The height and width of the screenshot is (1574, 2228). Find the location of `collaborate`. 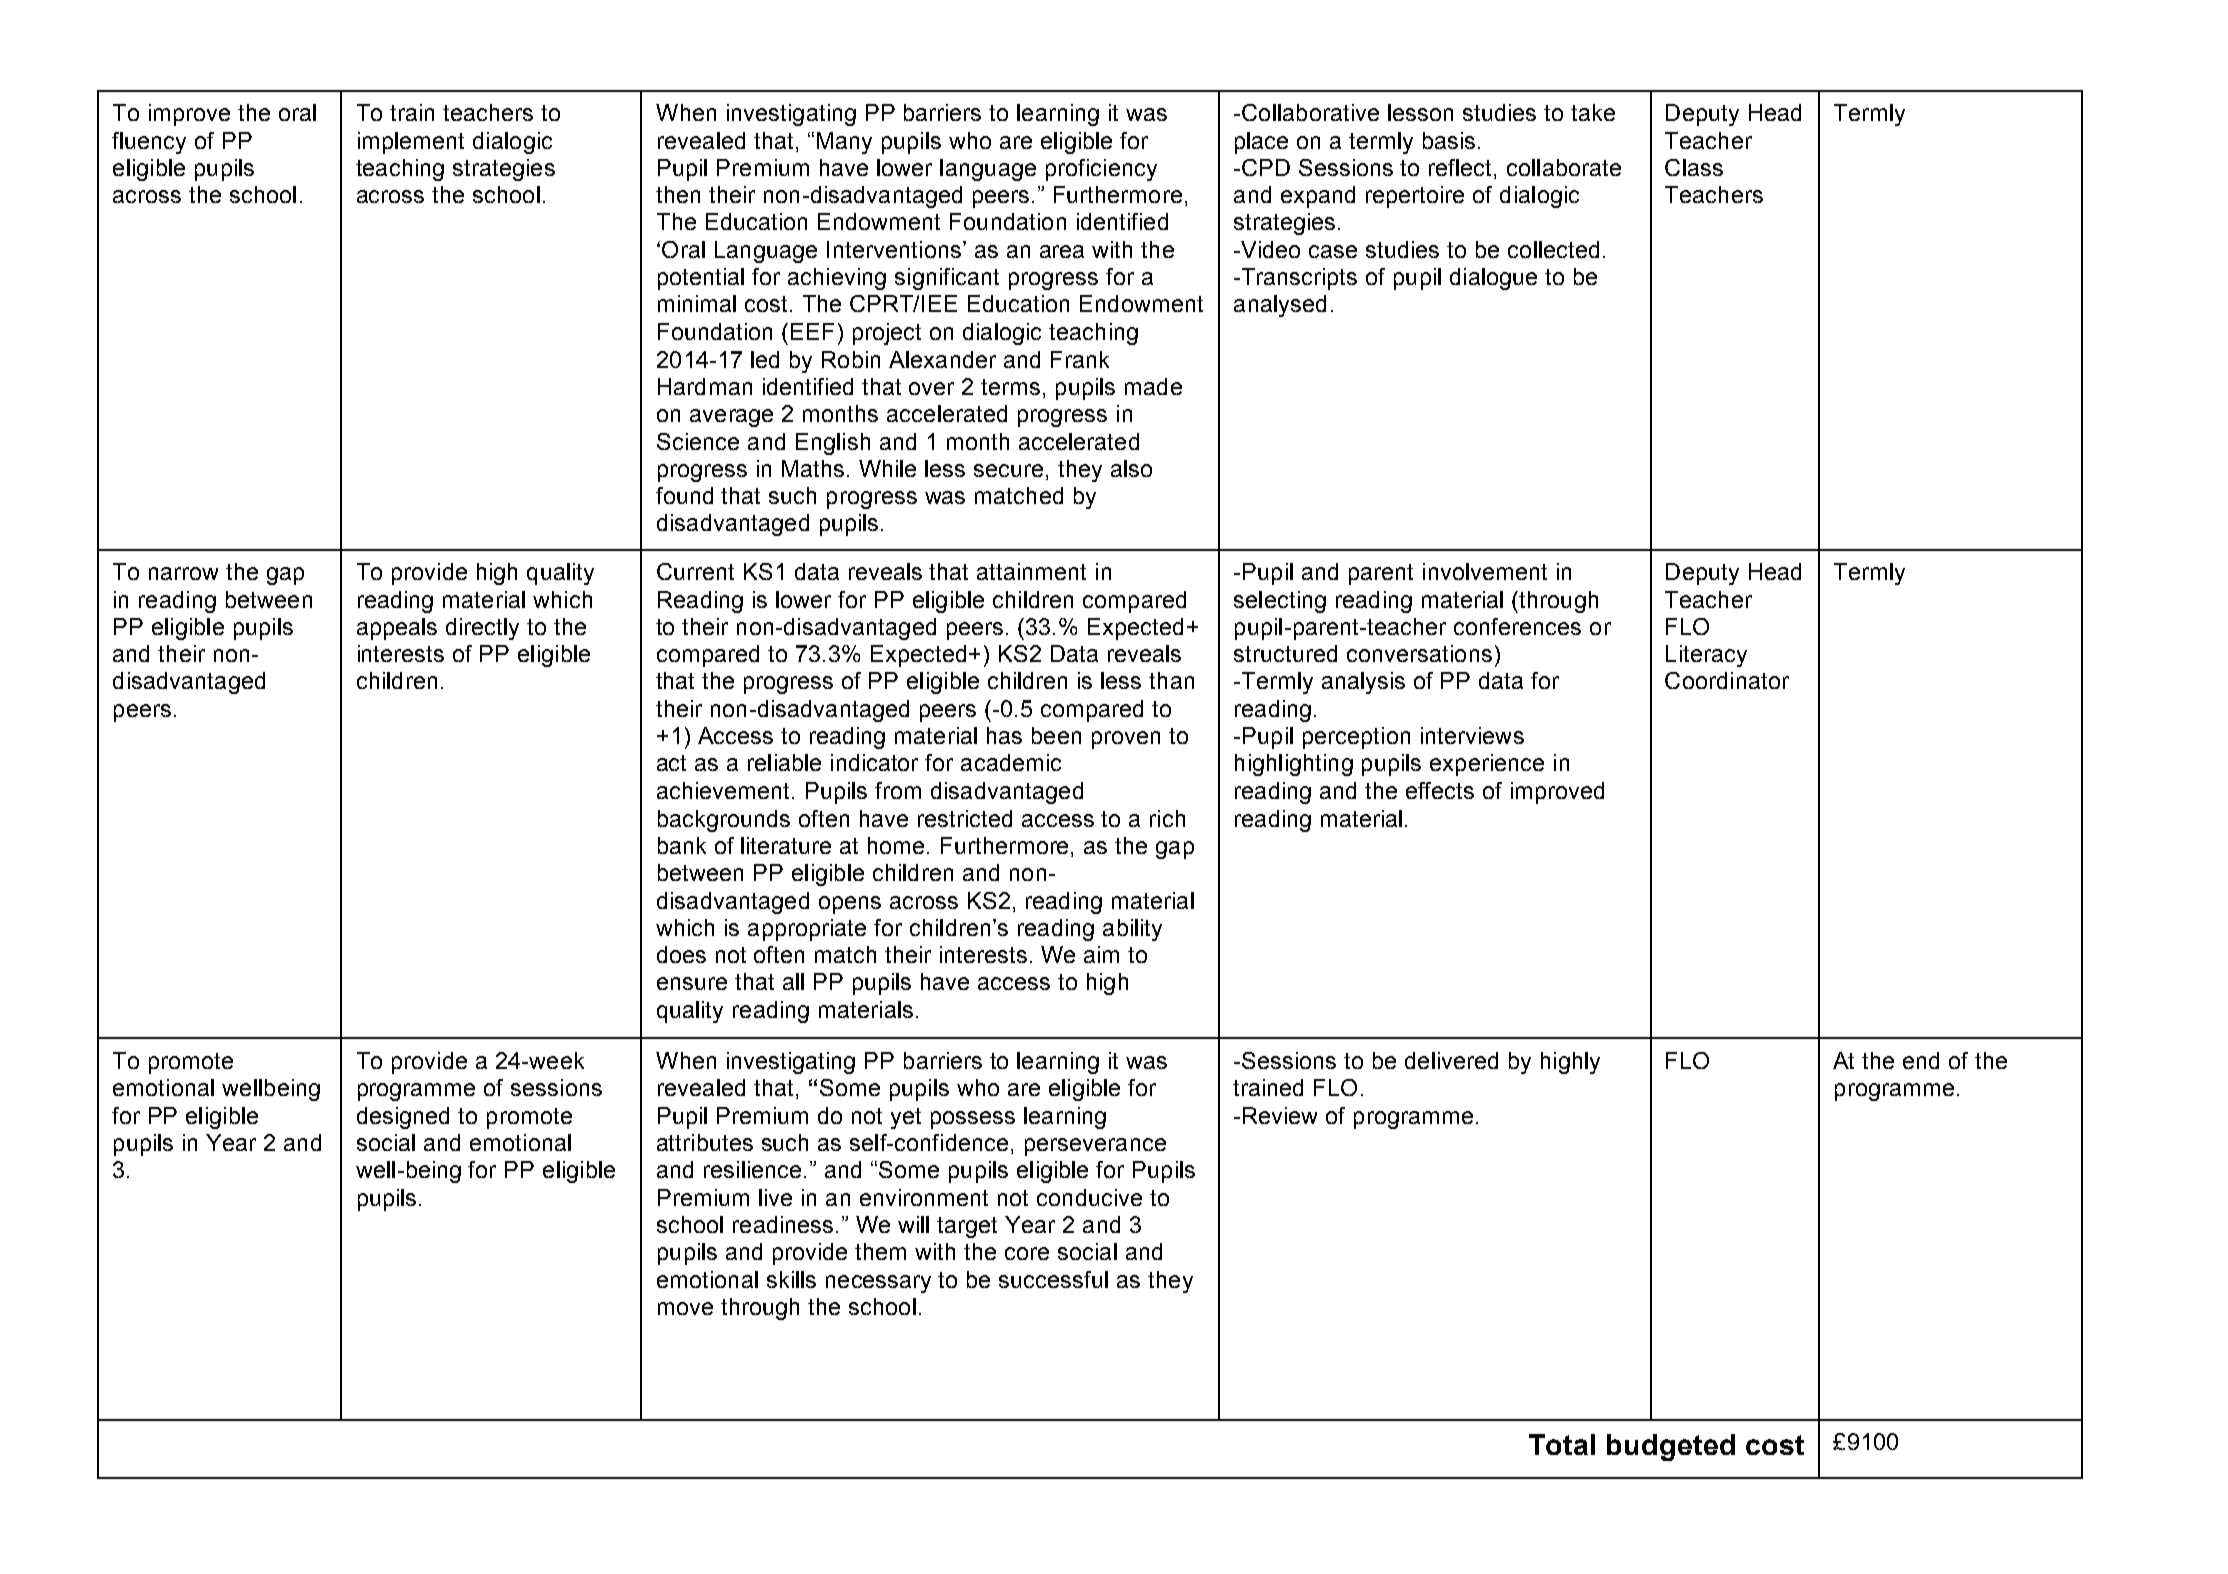

collaborate is located at coordinates (1564, 167).
